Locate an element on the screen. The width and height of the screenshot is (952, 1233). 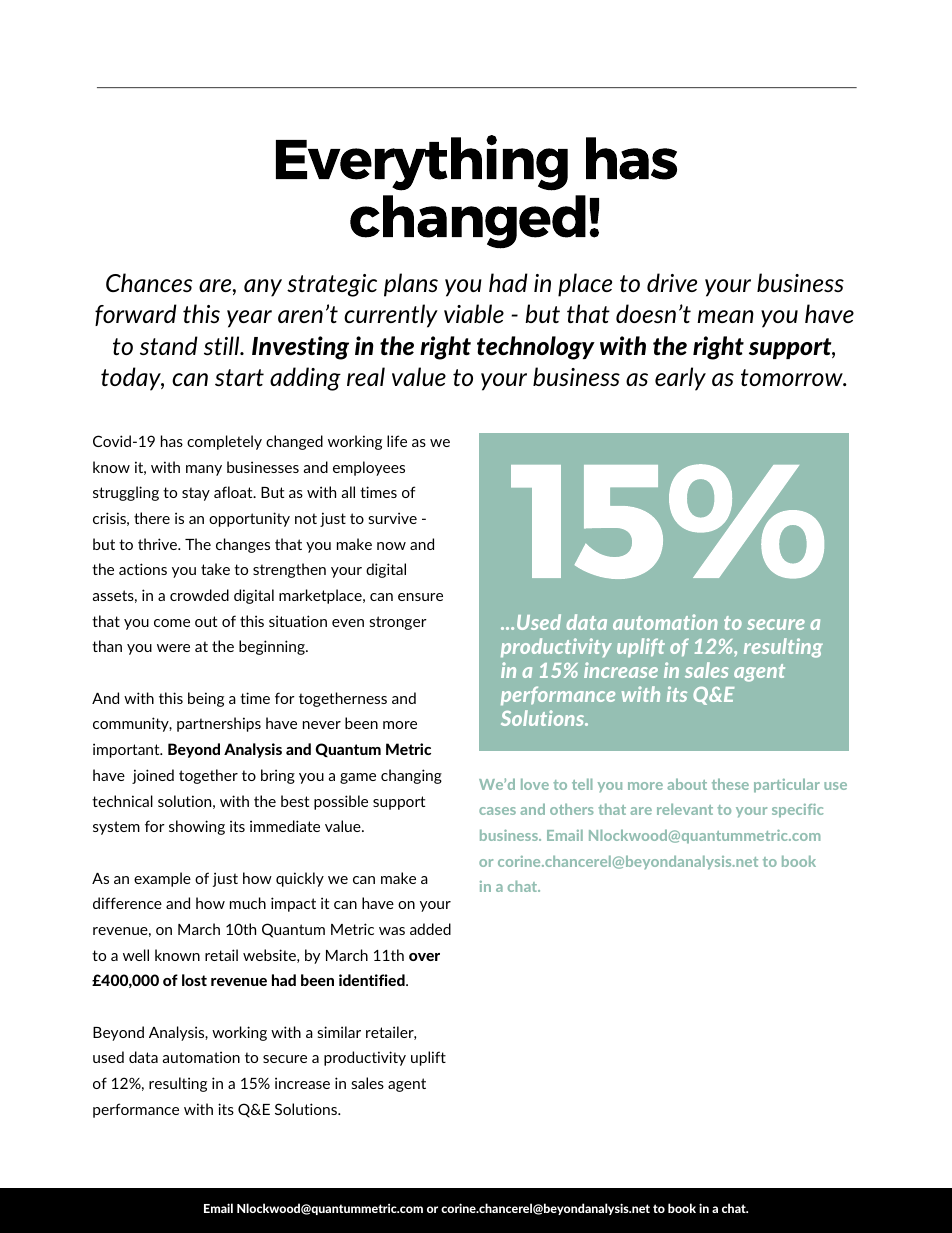
stronger is located at coordinates (398, 623).
